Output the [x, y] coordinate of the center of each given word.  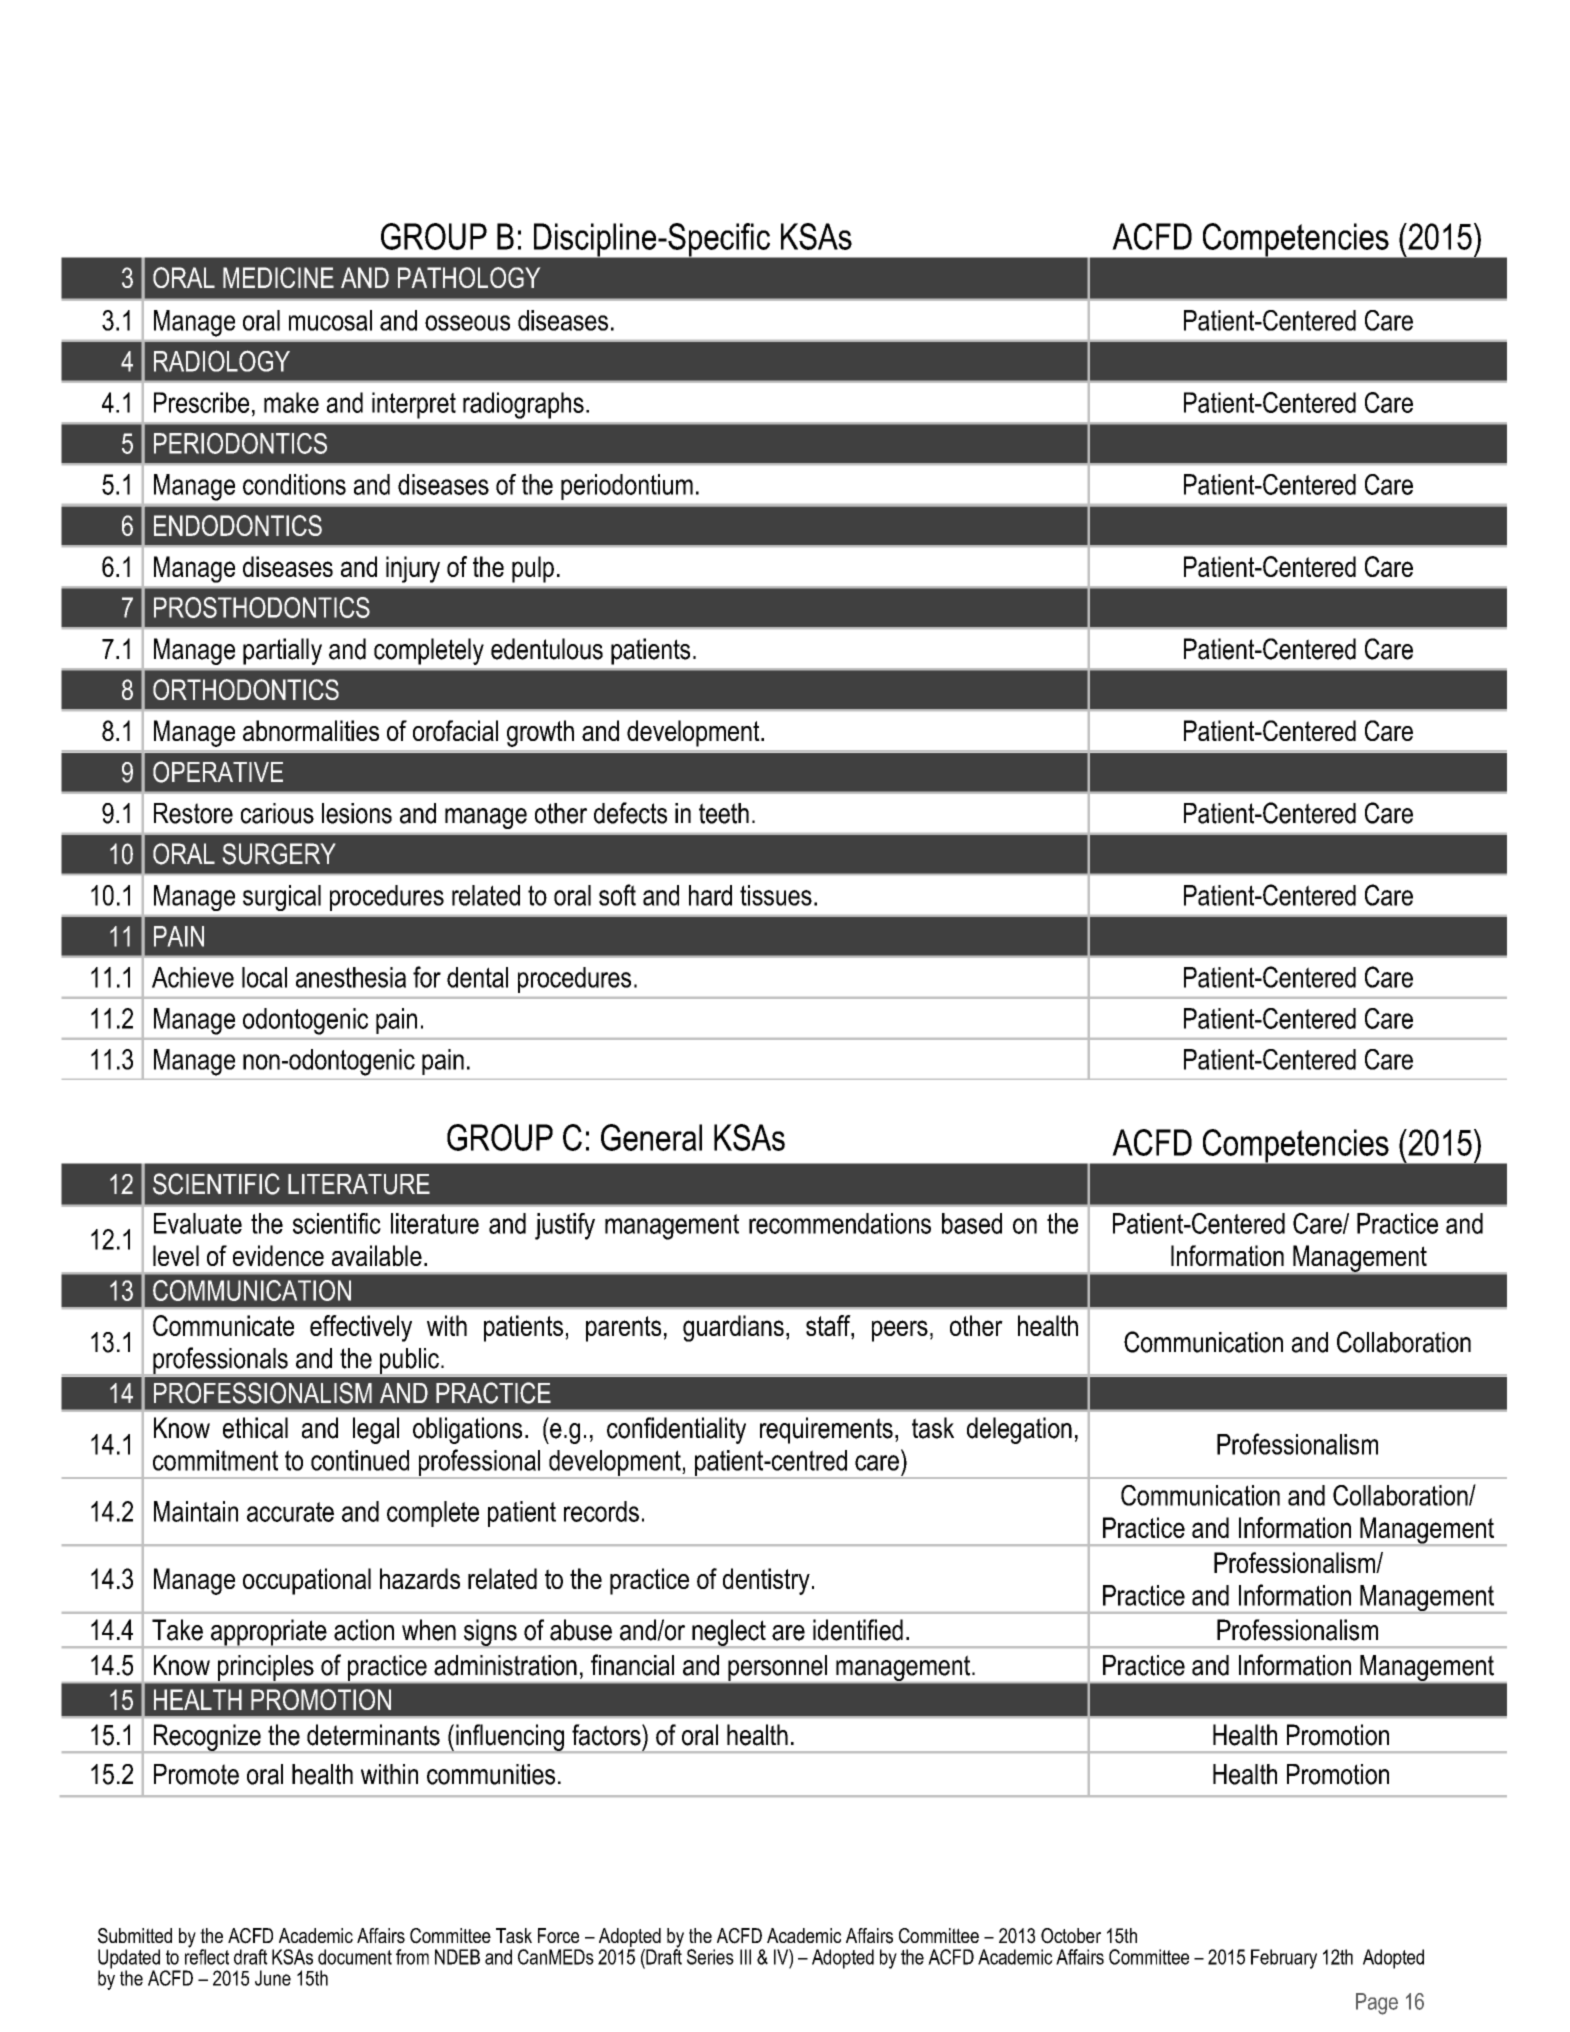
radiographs [523, 405]
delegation [1019, 1430]
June [273, 1978]
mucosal [330, 320]
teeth [724, 813]
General [651, 1137]
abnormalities [311, 730]
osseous [467, 323]
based [972, 1223]
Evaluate [198, 1223]
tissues [776, 895]
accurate [290, 1512]
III [745, 1957]
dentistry [766, 1581]
